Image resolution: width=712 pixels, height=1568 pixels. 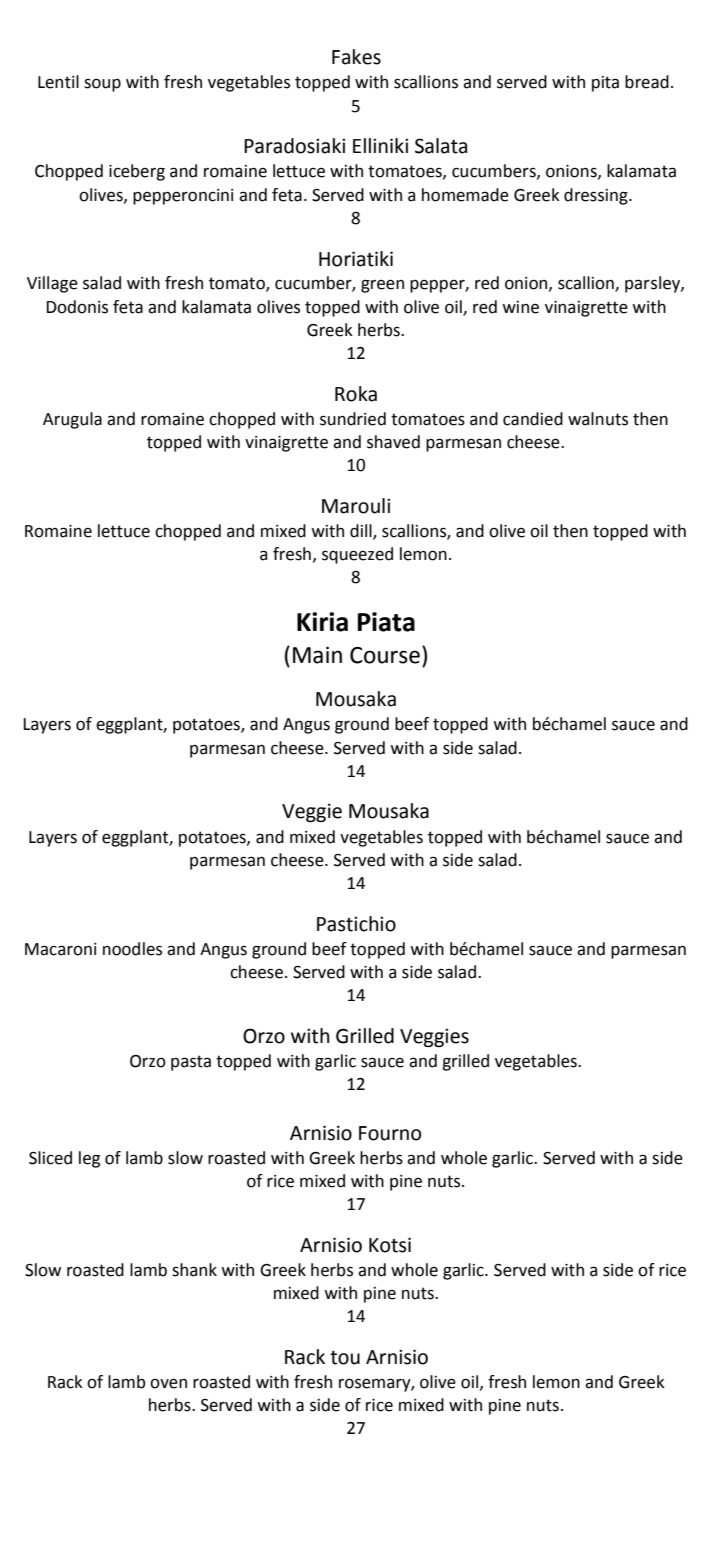 I want to click on sundried, so click(x=353, y=419).
